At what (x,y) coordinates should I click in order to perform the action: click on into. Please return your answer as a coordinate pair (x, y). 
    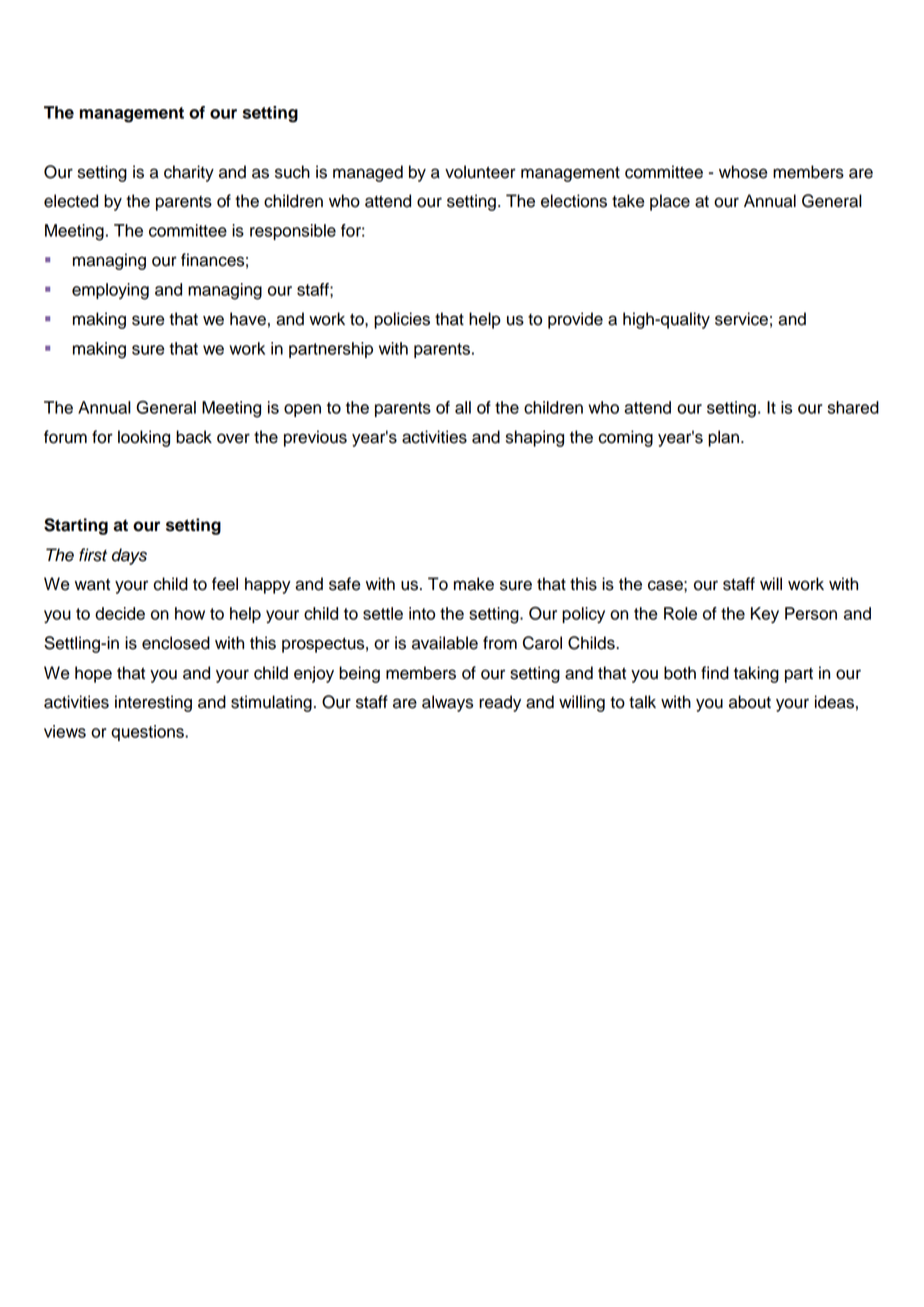
    Looking at the image, I should click on (422, 613).
